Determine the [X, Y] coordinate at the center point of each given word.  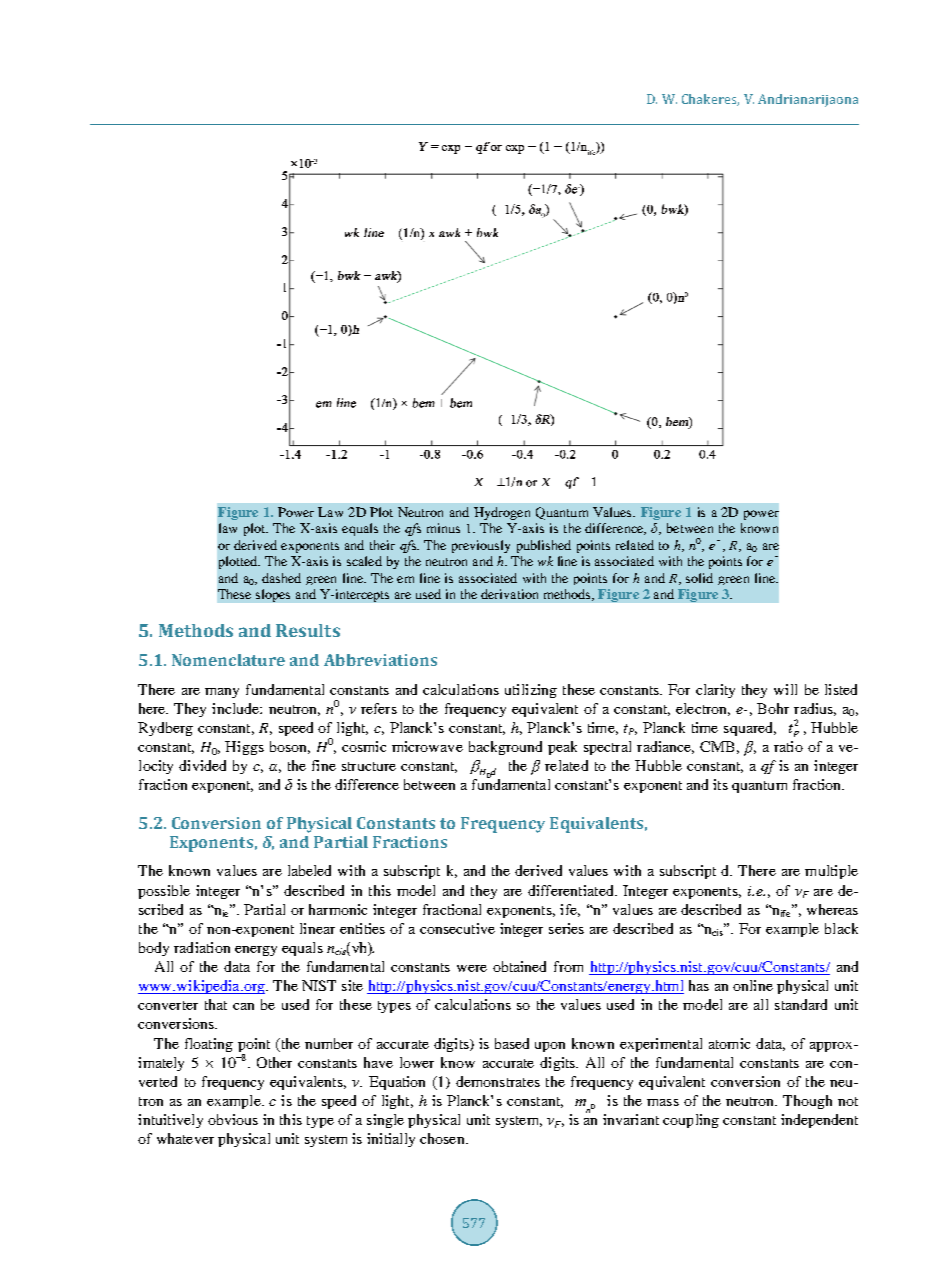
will [785, 689]
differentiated [572, 890]
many [222, 693]
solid [699, 578]
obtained [519, 966]
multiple [831, 872]
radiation [202, 947]
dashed [281, 578]
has [699, 985]
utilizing [531, 691]
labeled [309, 870]
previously [481, 546]
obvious [233, 1119]
